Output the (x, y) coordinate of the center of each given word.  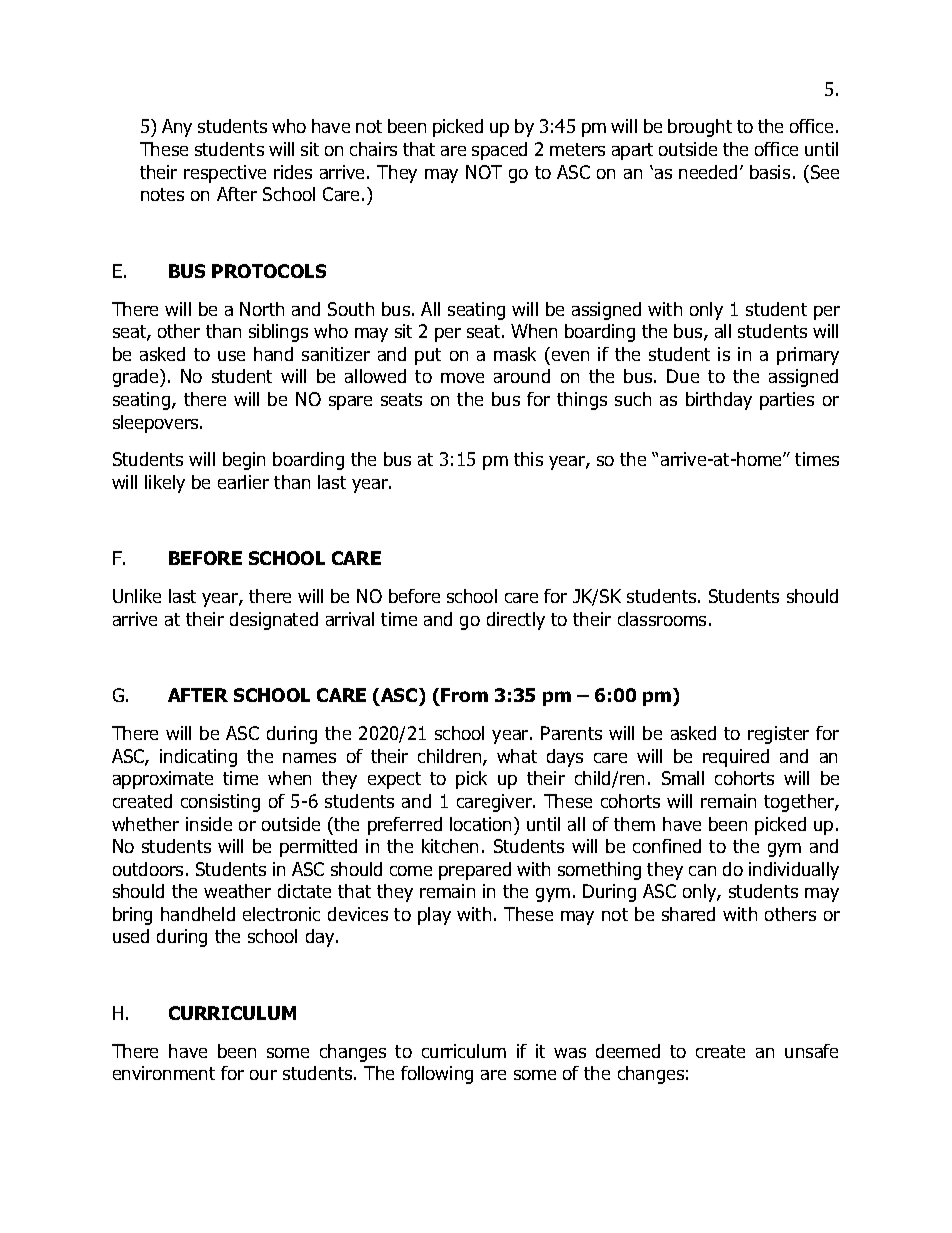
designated (274, 621)
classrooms (662, 619)
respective (225, 174)
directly (516, 621)
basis (770, 172)
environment (164, 1073)
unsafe (811, 1051)
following (437, 1075)
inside (209, 824)
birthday (719, 401)
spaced (499, 151)
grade (137, 378)
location (482, 824)
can (702, 871)
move (462, 378)
